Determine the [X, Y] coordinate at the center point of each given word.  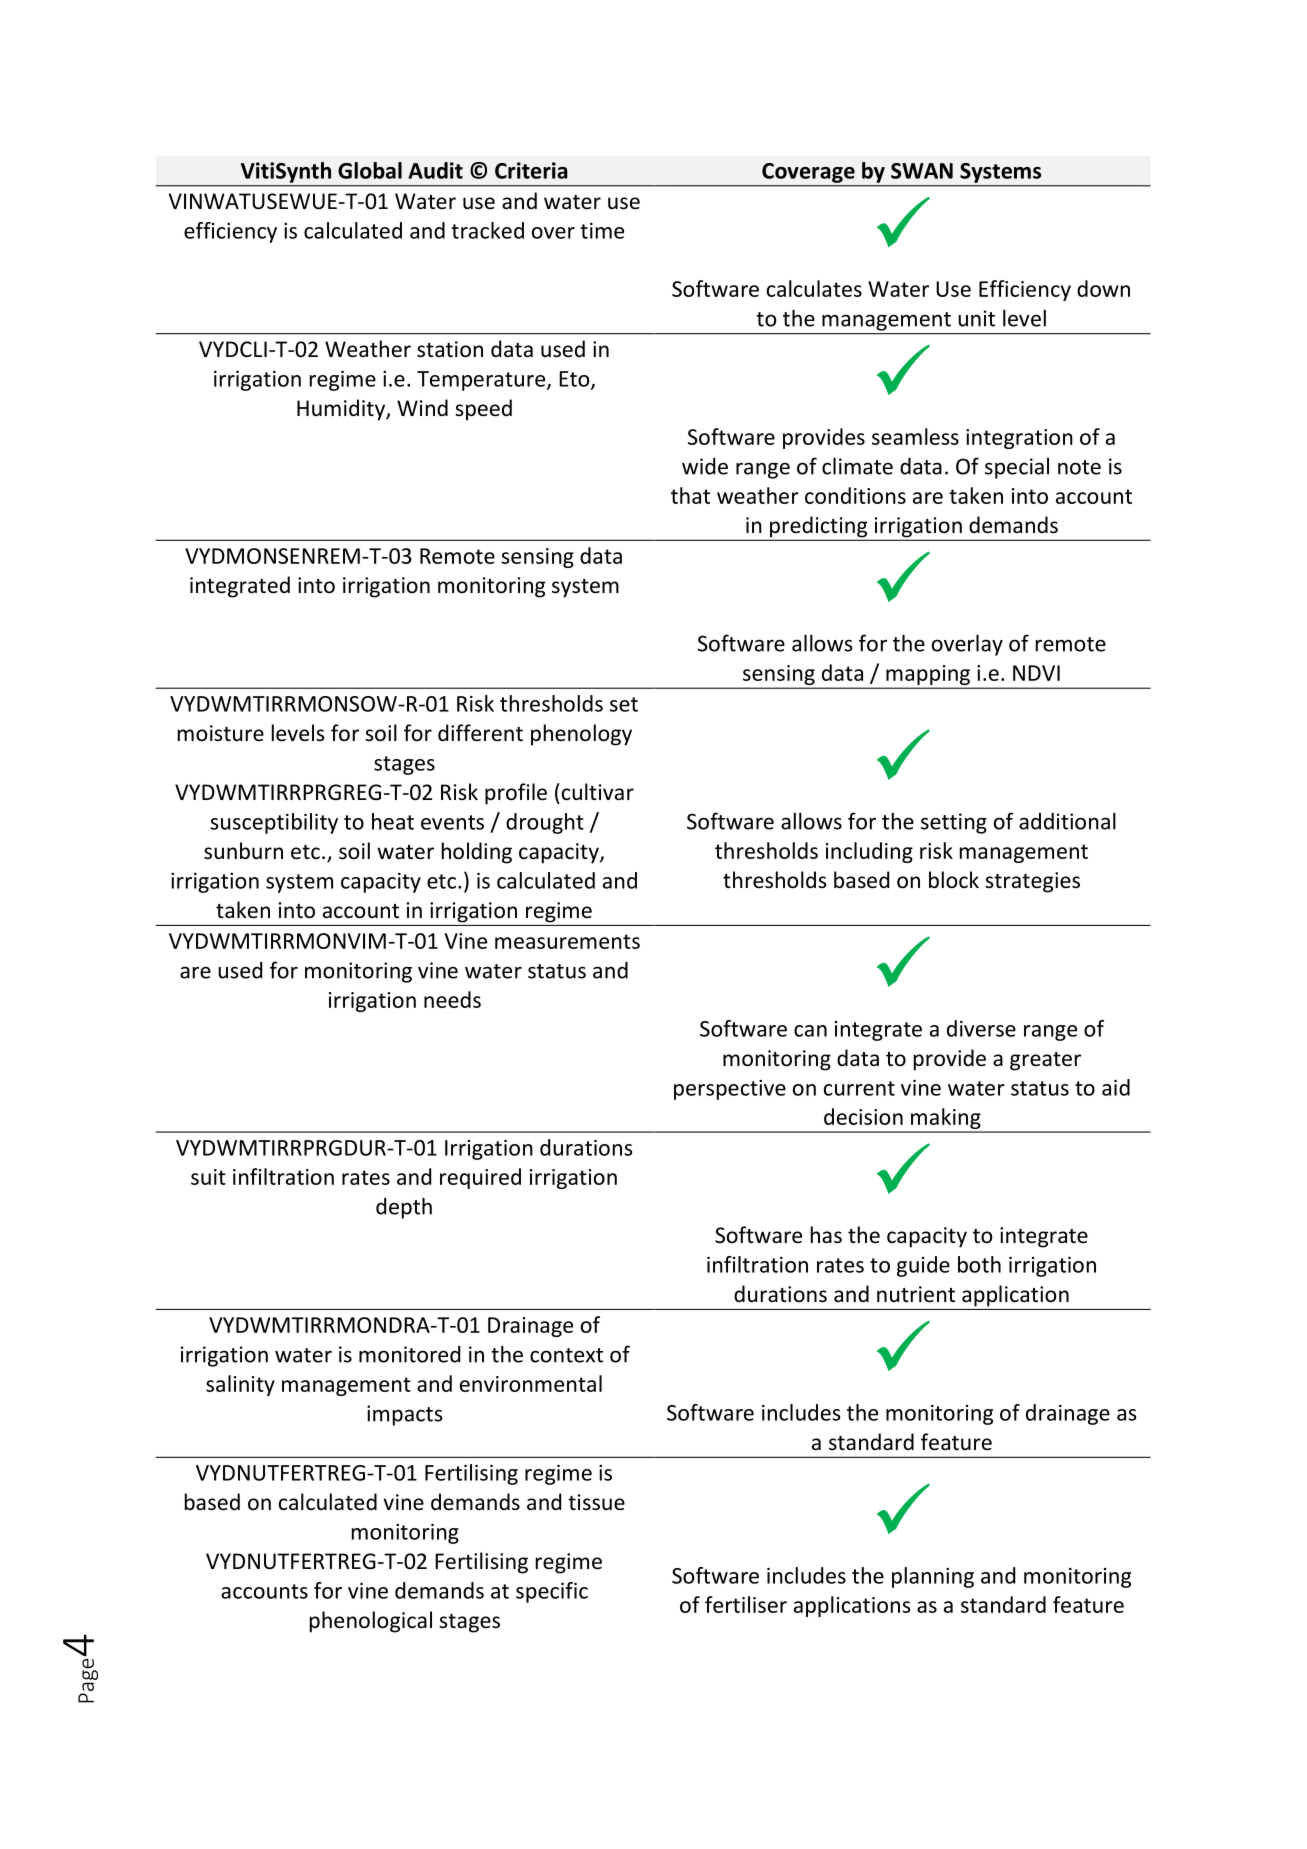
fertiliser [746, 1604]
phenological [371, 1622]
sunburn [243, 851]
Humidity [342, 410]
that [690, 495]
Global [370, 170]
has [826, 1235]
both [979, 1264]
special [1017, 468]
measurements [567, 941]
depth [404, 1208]
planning [933, 1577]
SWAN [922, 171]
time [602, 231]
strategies [1032, 882]
